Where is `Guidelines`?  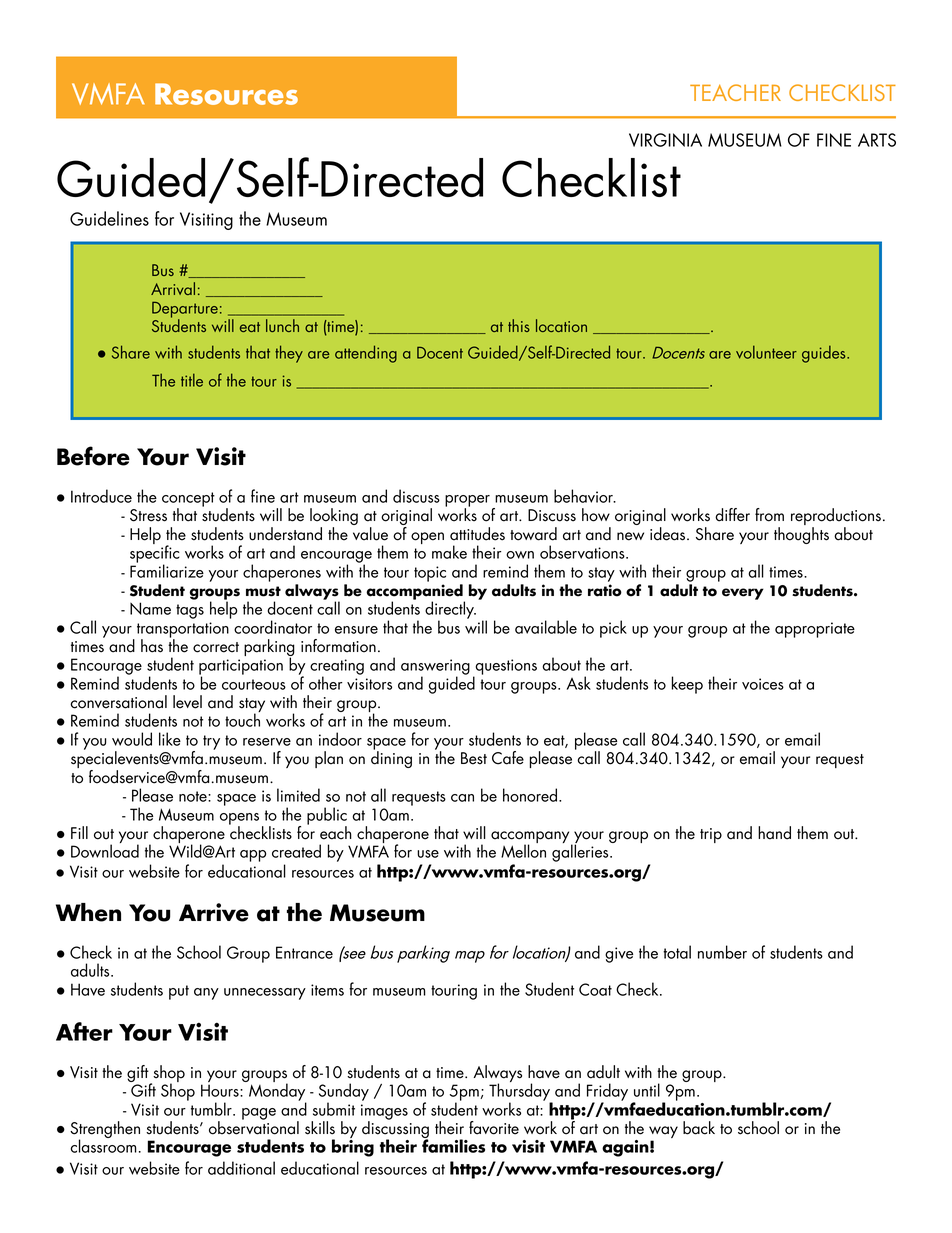
Guidelines is located at coordinates (109, 218).
